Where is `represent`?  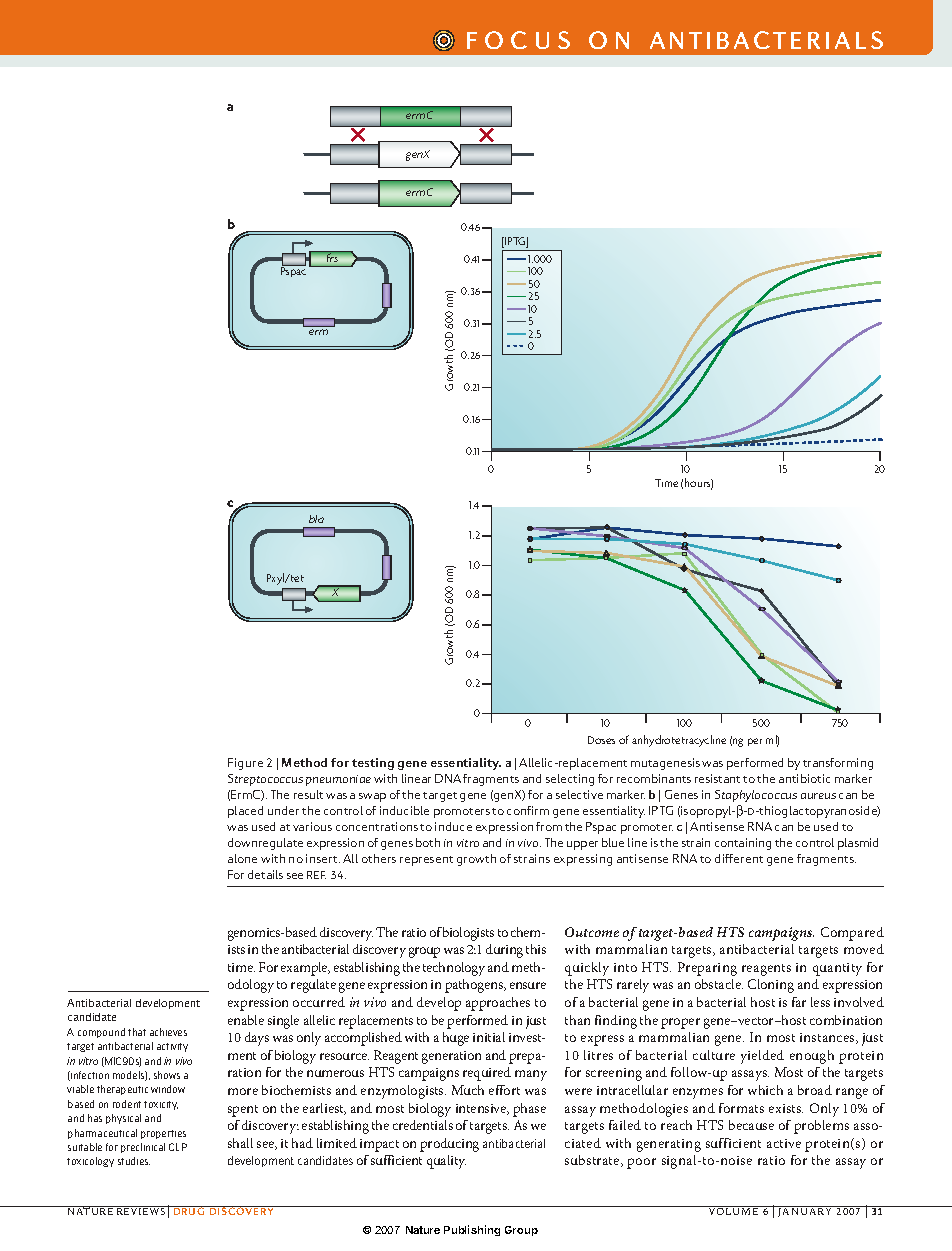
represent is located at coordinates (426, 861).
